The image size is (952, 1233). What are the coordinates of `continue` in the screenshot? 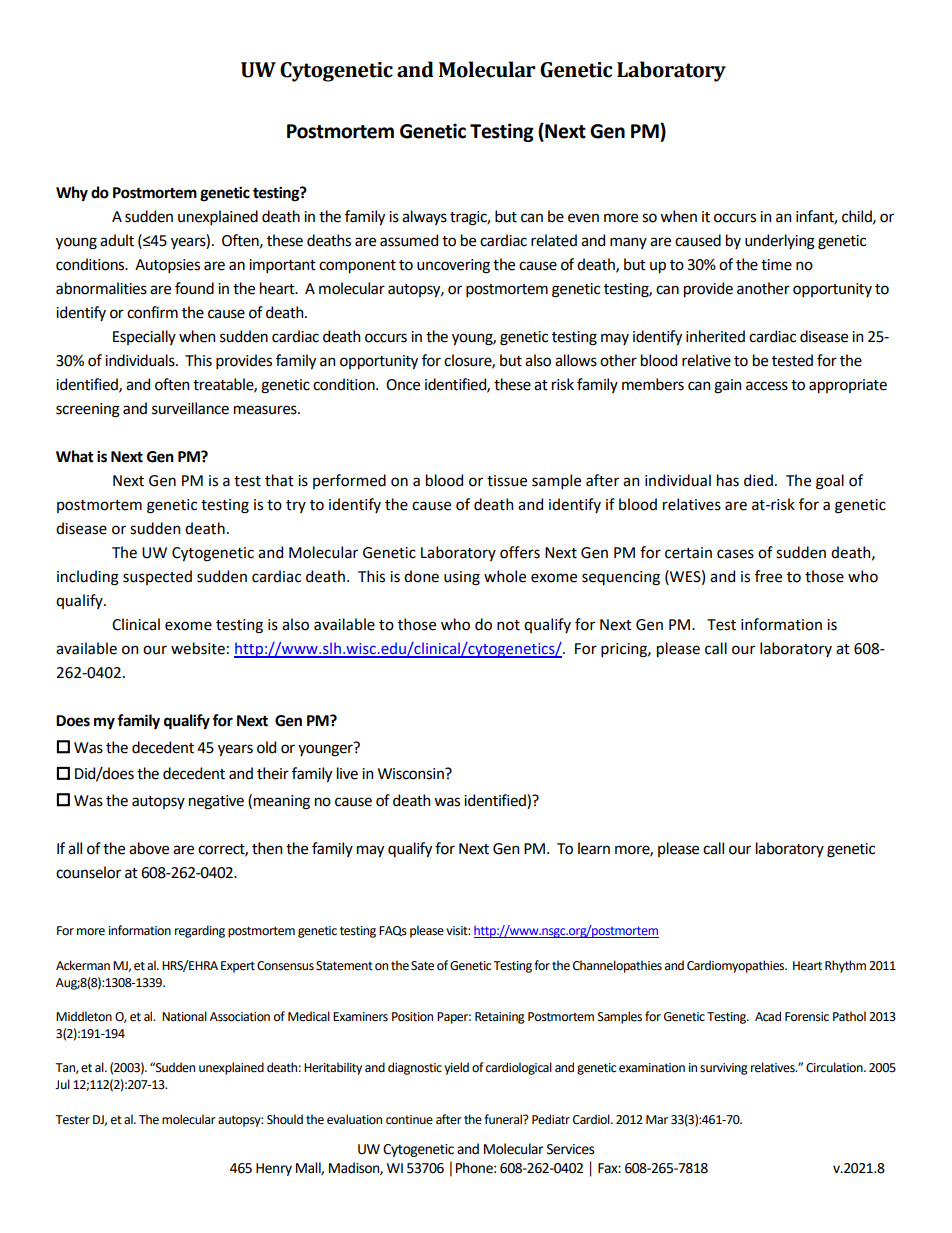 It's located at (409, 1120).
